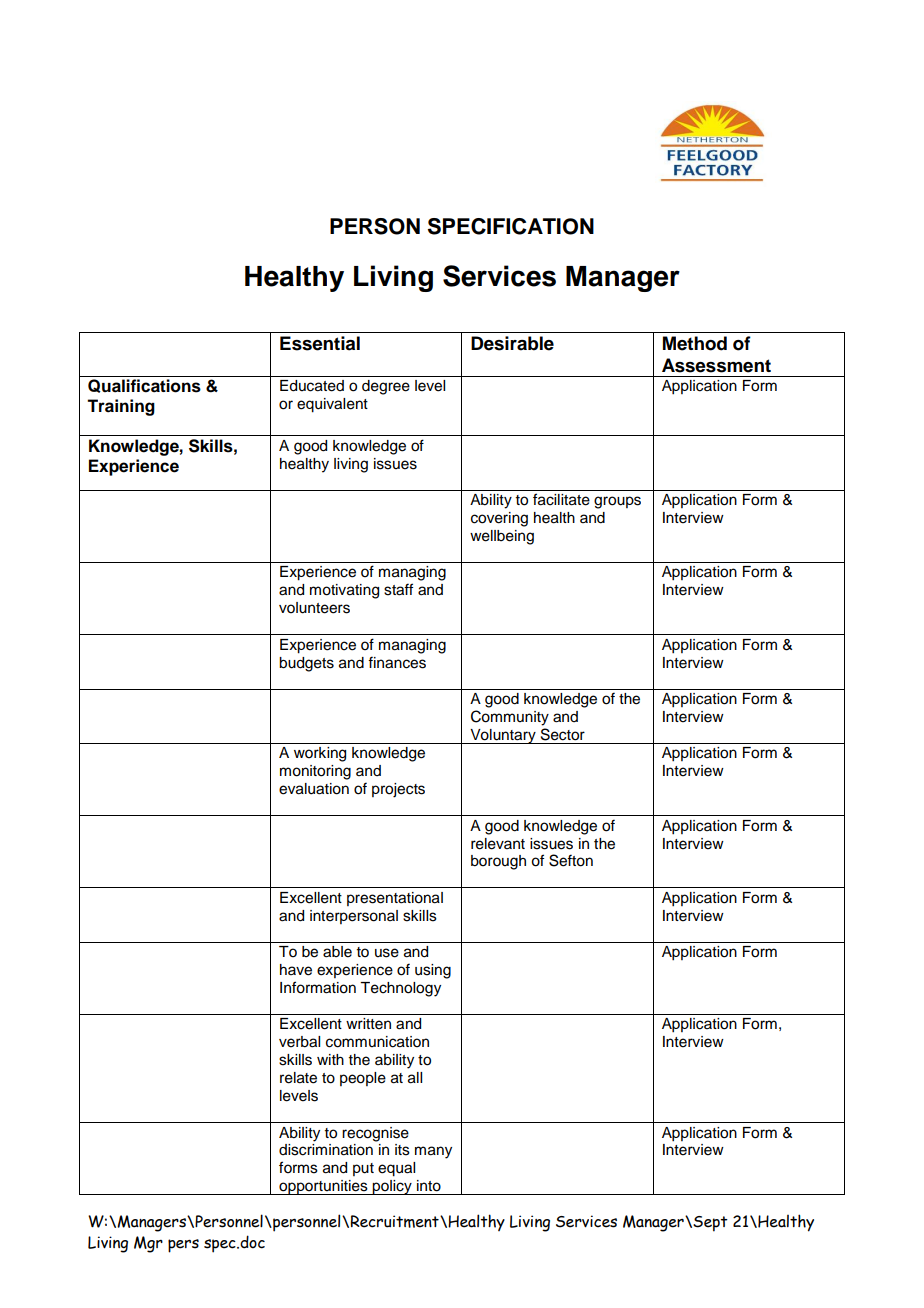 The image size is (924, 1308). I want to click on have, so click(296, 970).
